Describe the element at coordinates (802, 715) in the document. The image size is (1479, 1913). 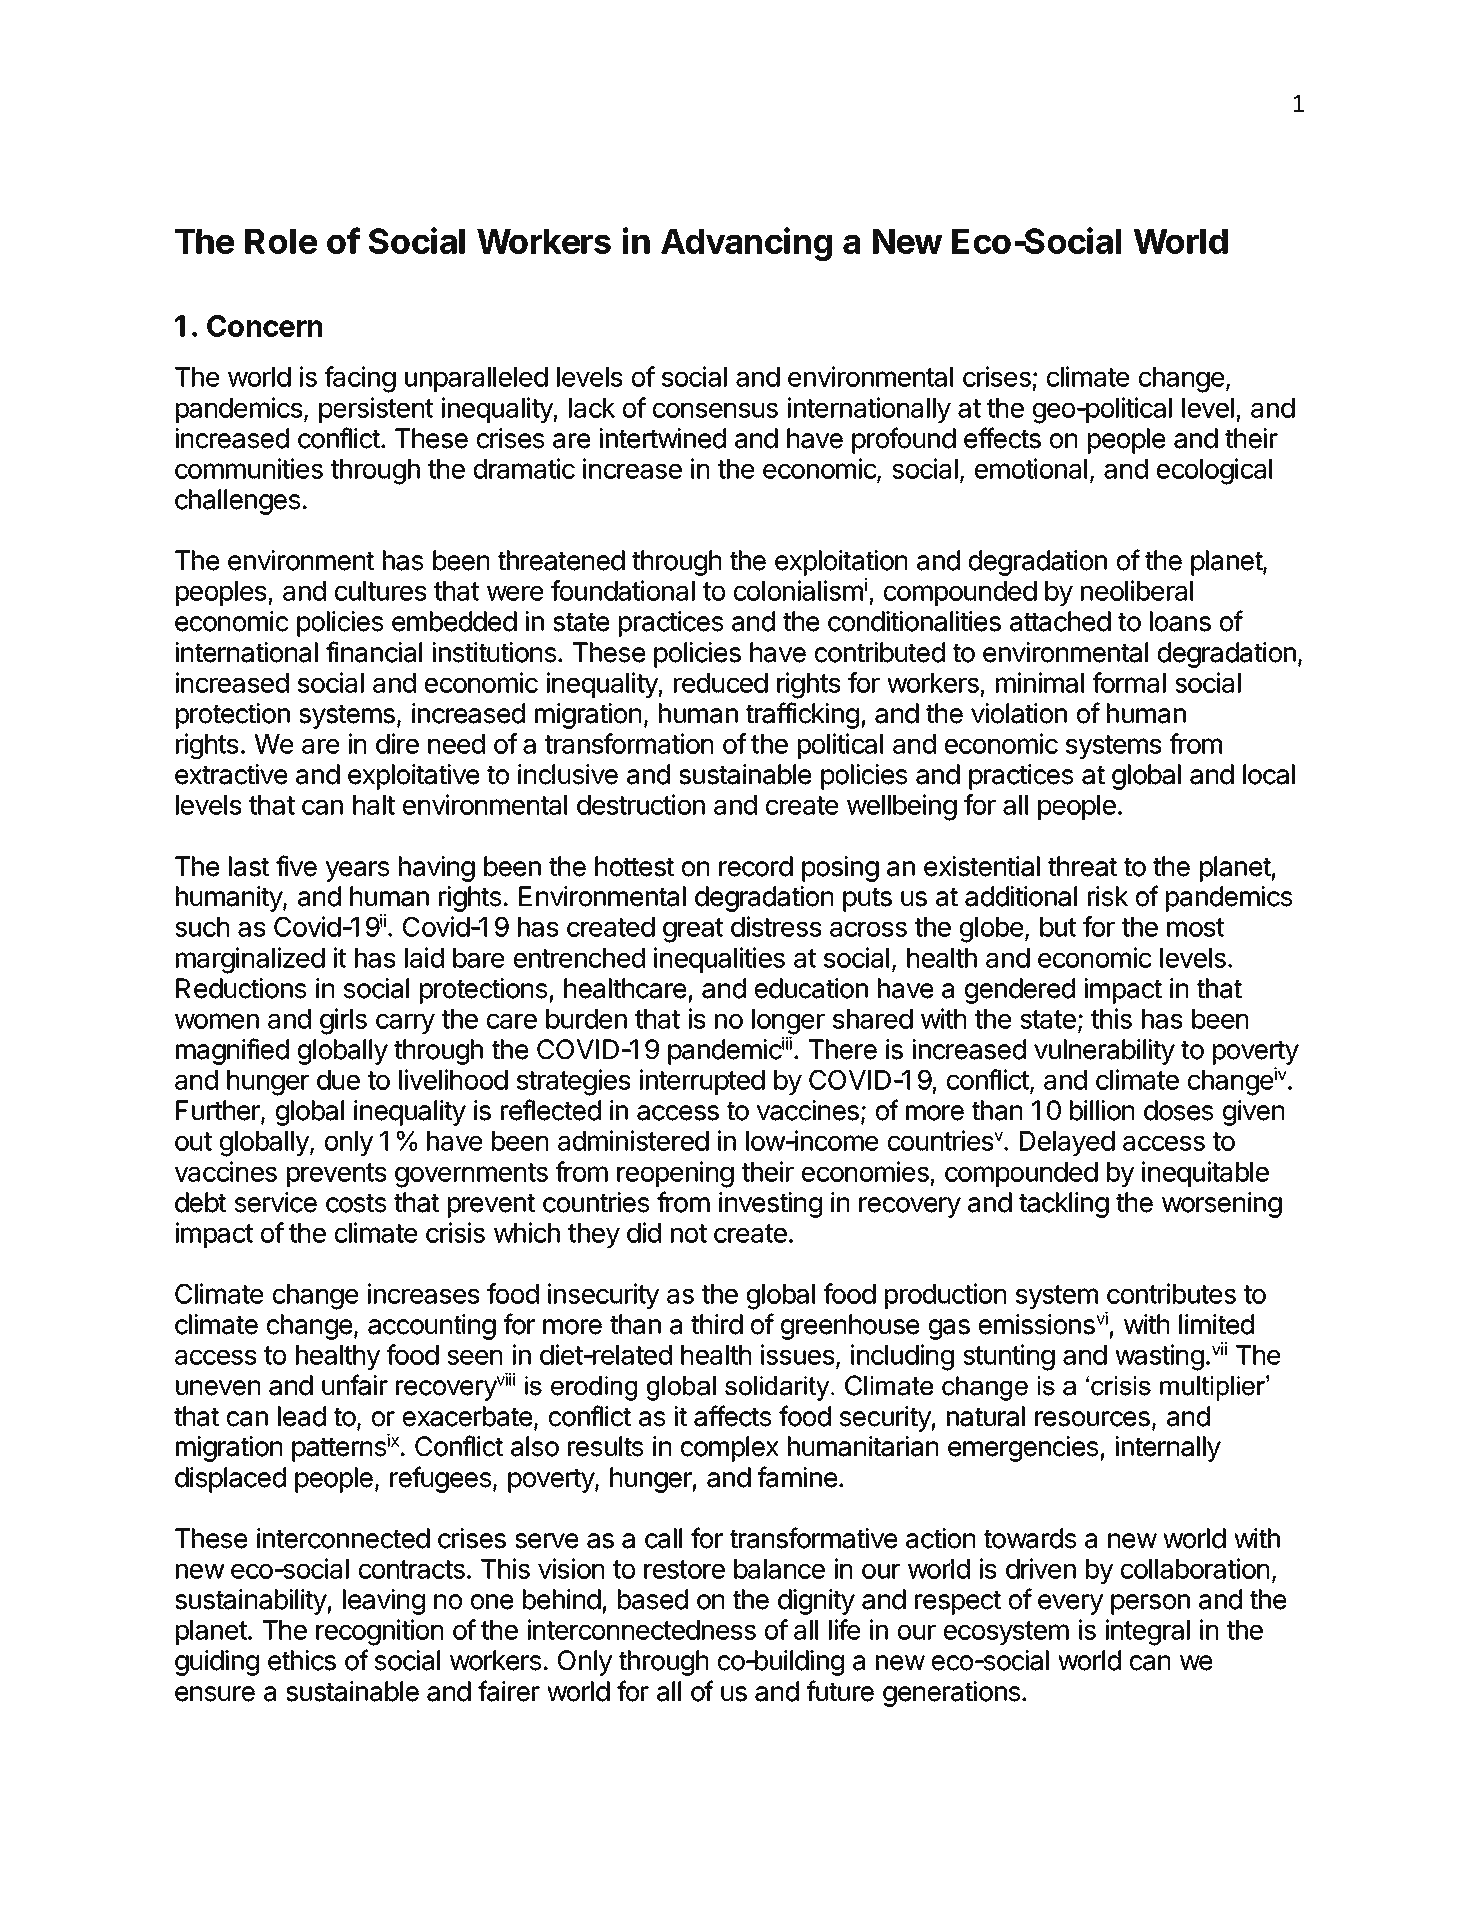
I see `trafficking` at that location.
